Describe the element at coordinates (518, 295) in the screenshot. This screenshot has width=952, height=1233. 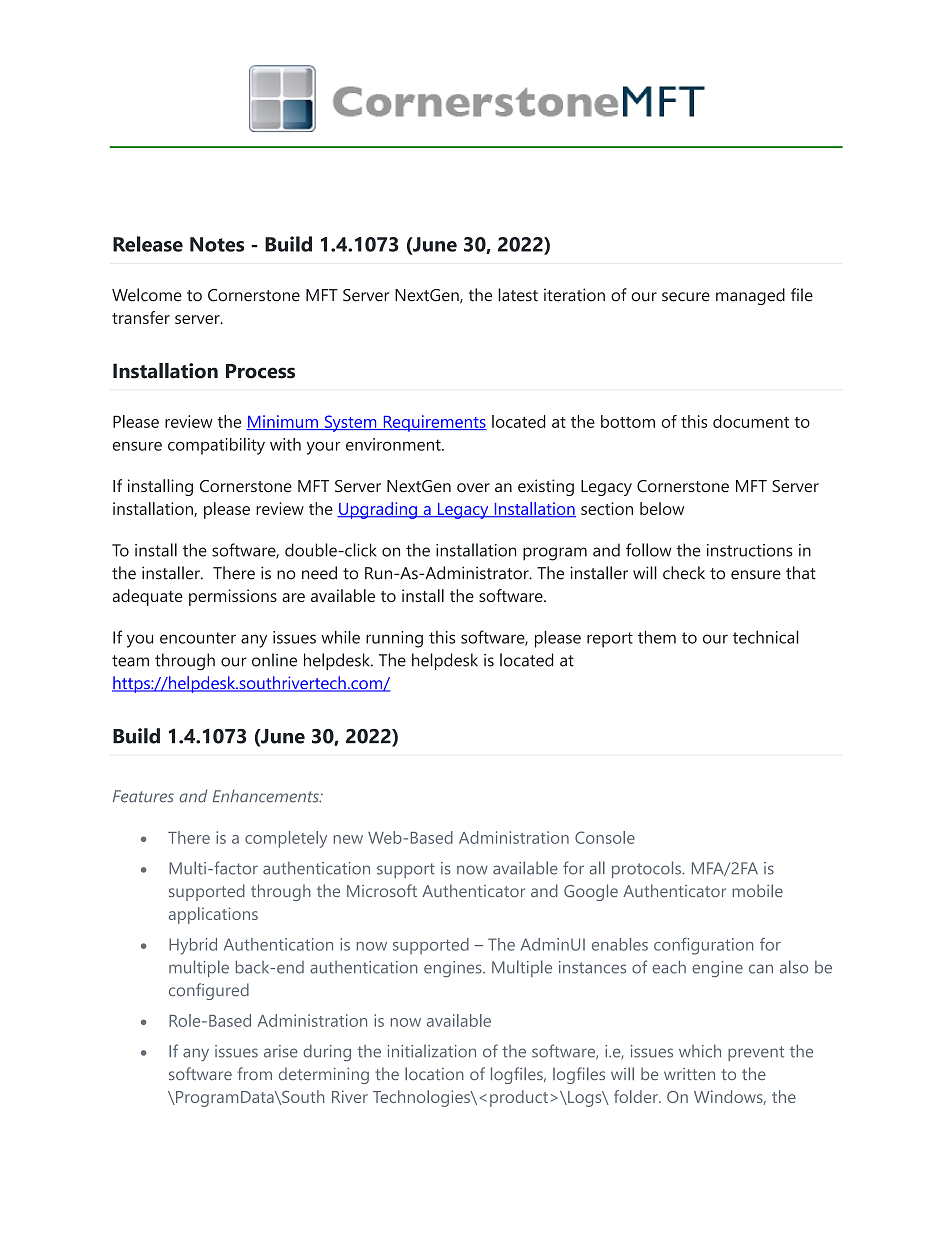
I see `latest` at that location.
